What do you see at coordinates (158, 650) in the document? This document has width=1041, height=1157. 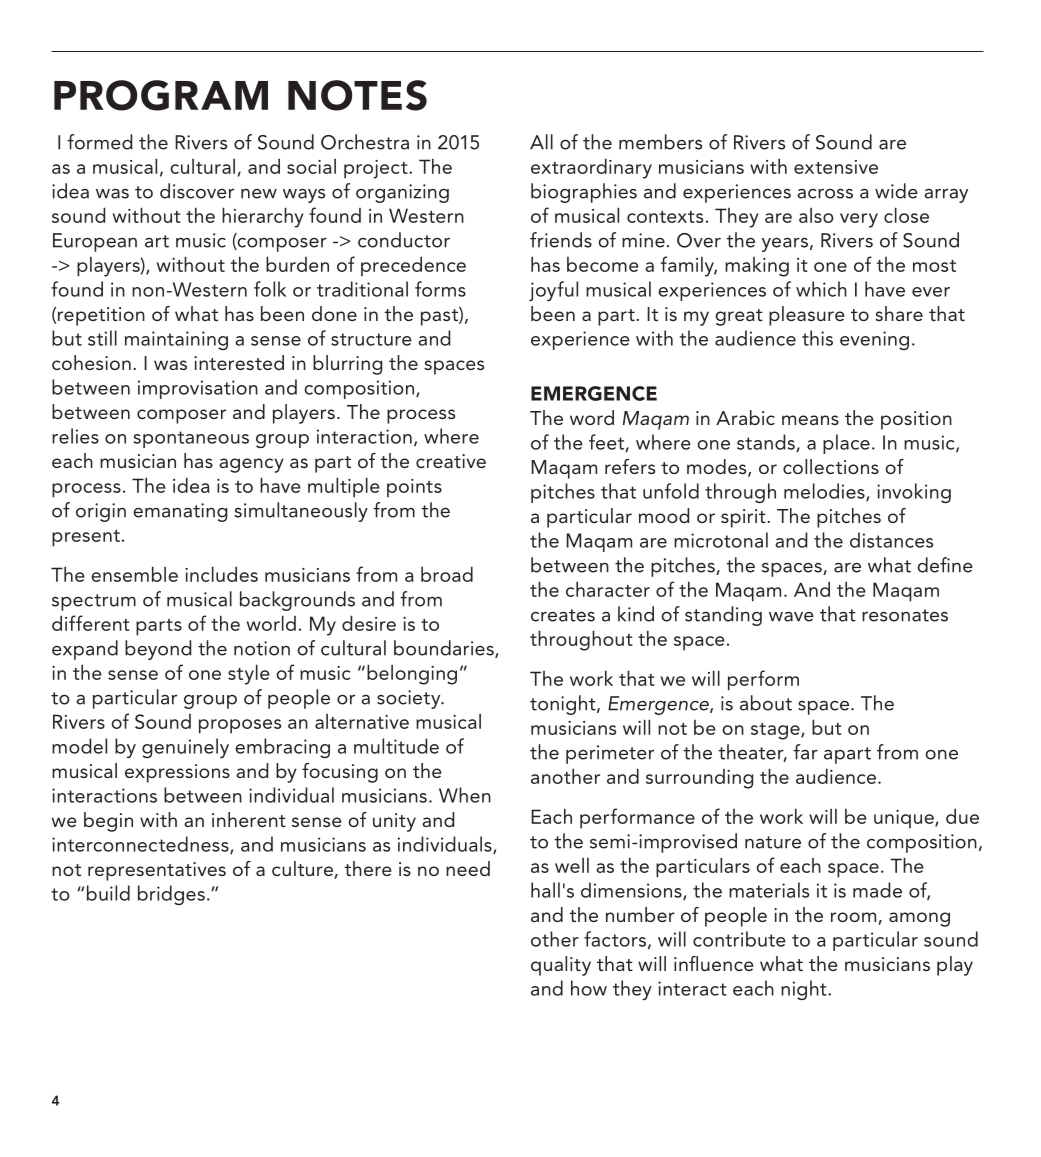 I see `beyond` at bounding box center [158, 650].
